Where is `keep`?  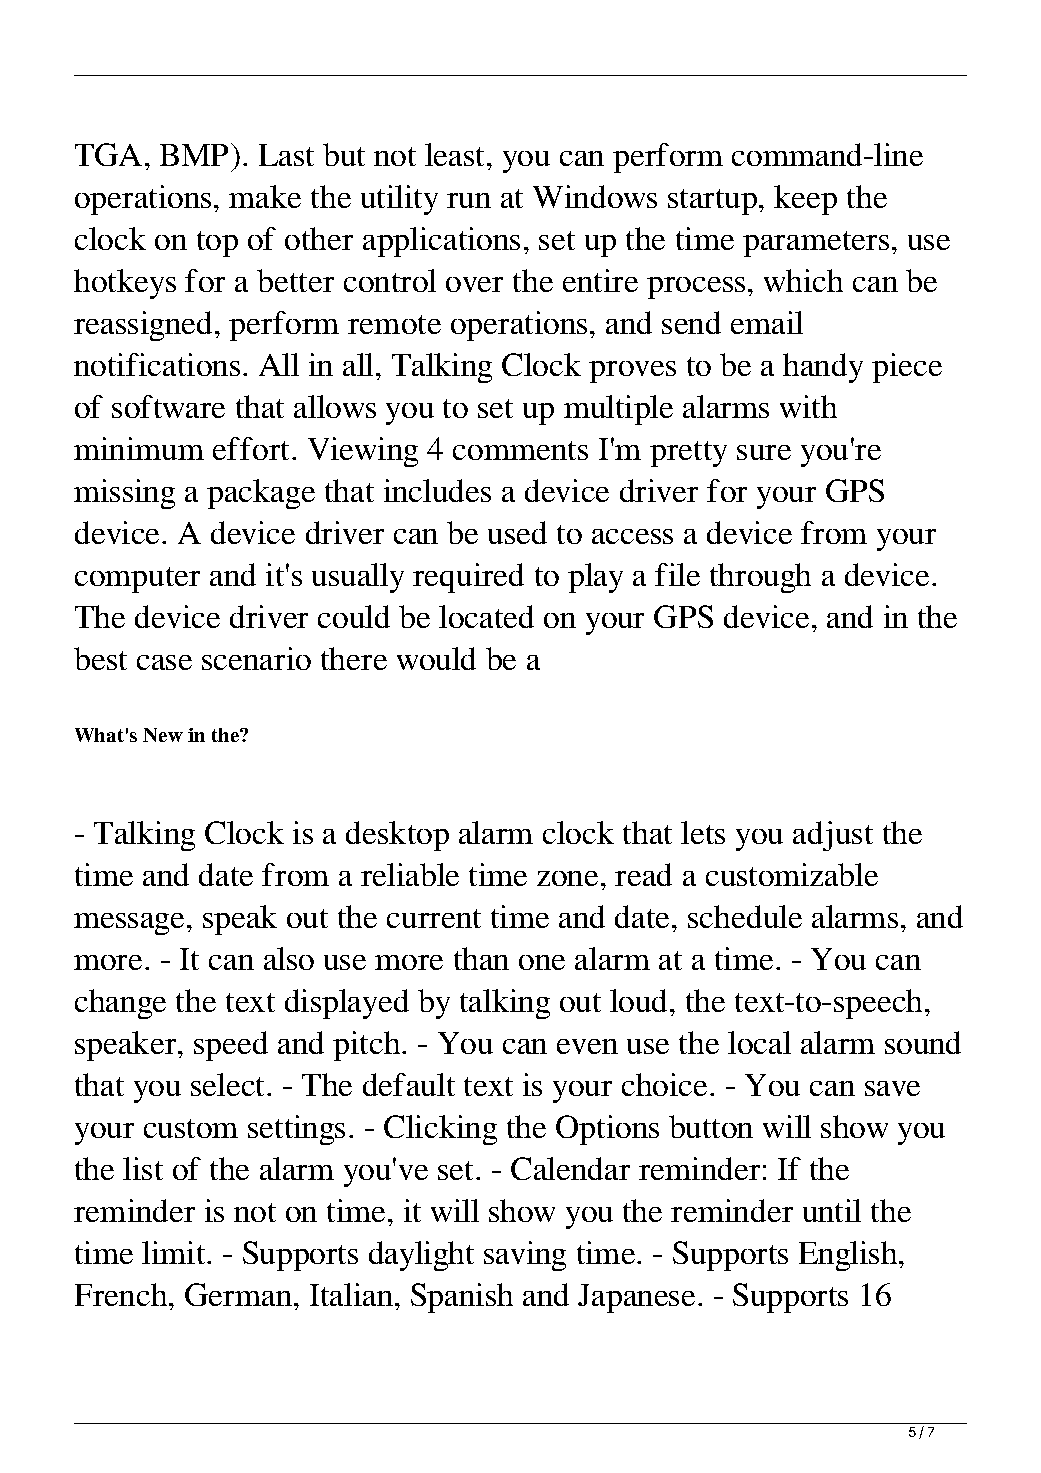 keep is located at coordinates (805, 200).
